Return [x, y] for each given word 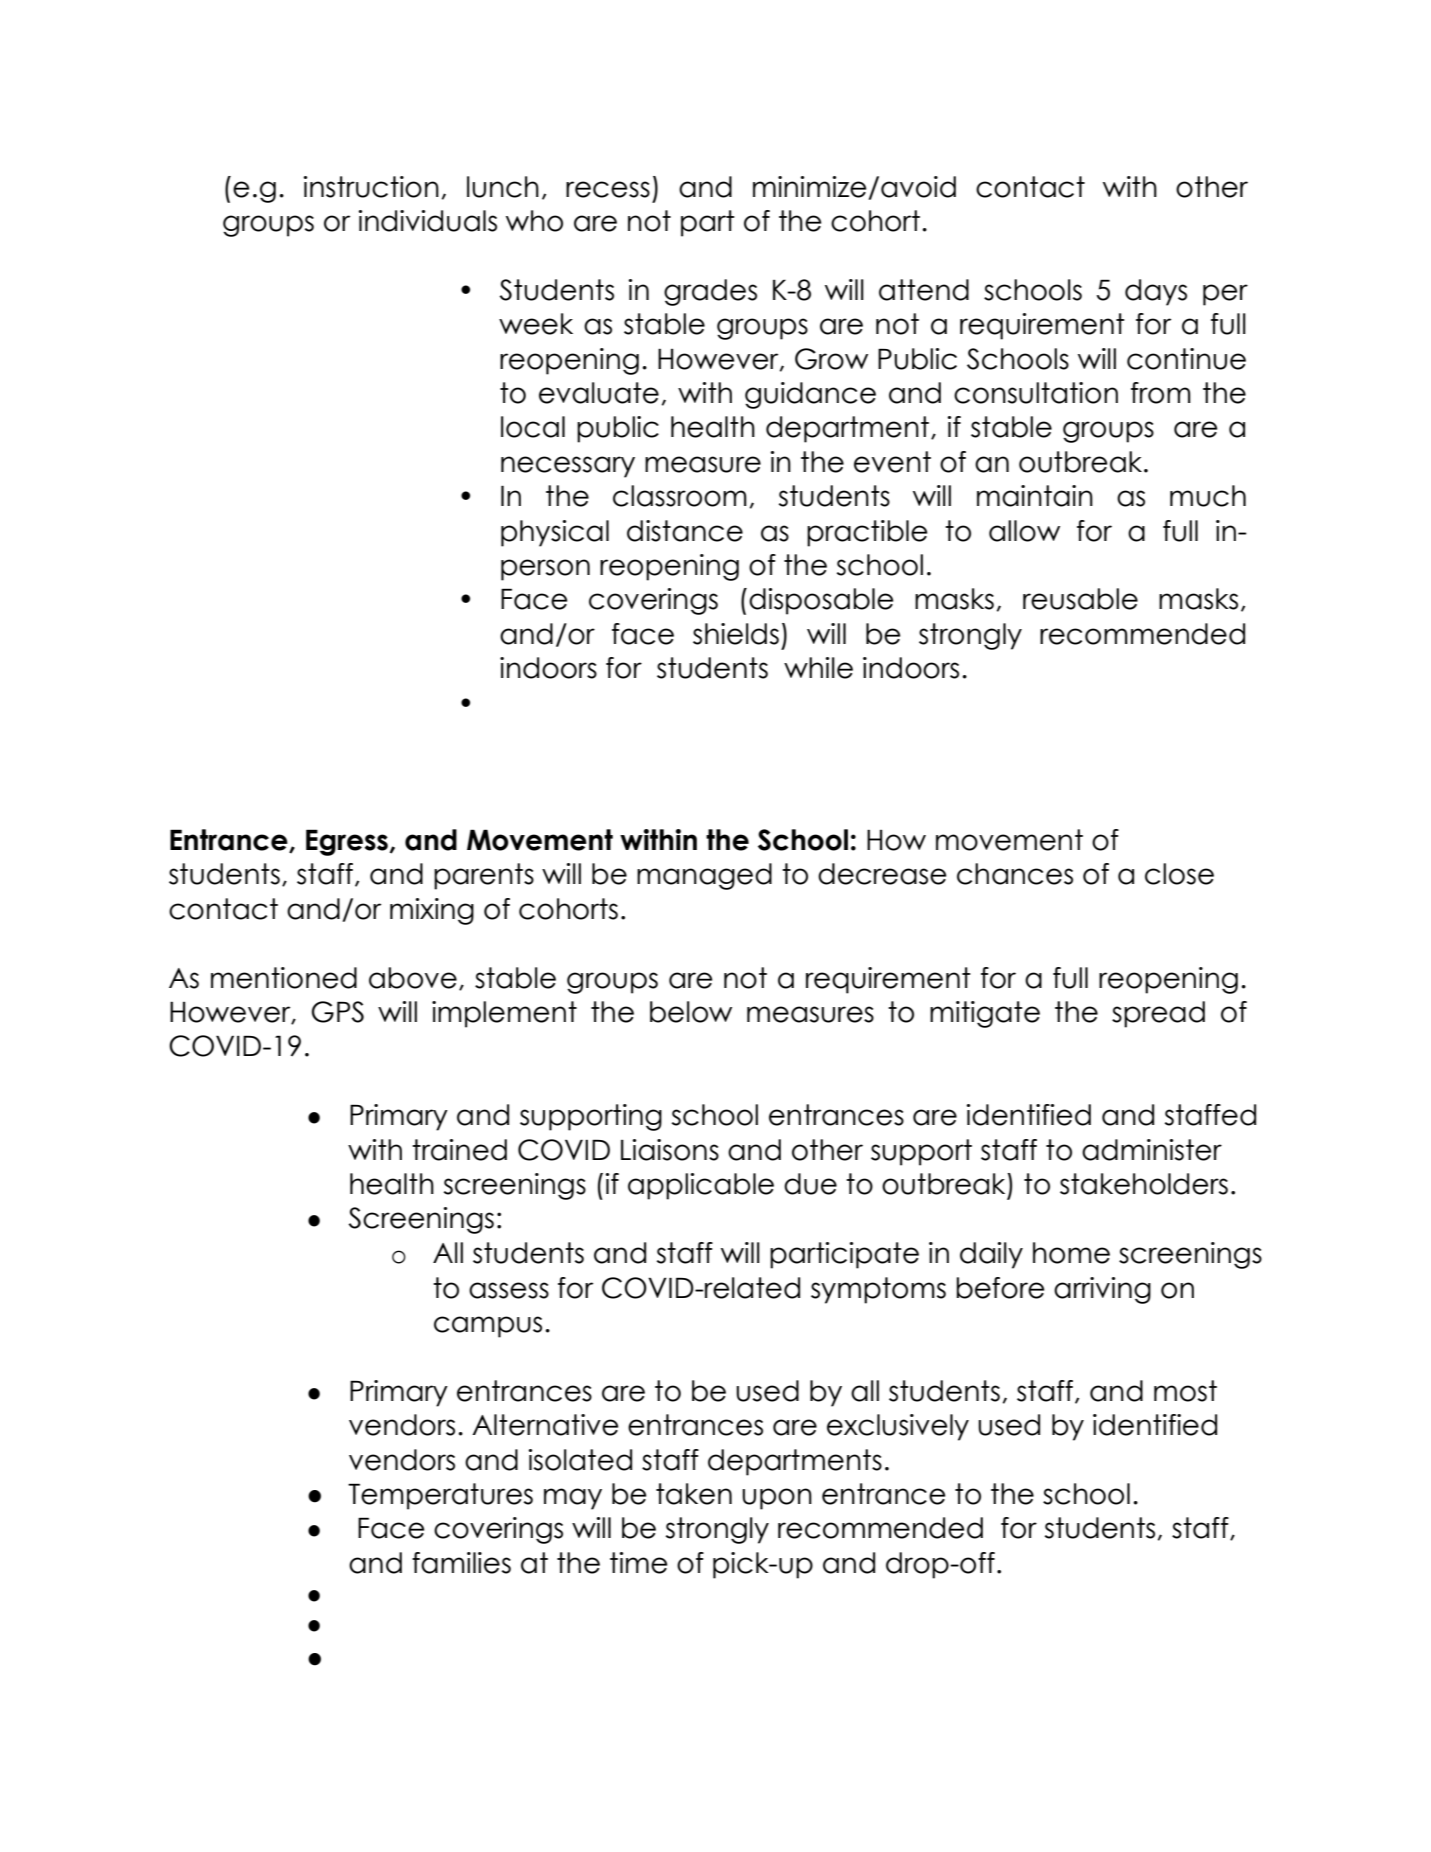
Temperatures [440, 1496]
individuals [428, 221]
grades [710, 292]
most [1185, 1391]
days [1156, 292]
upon [777, 1499]
